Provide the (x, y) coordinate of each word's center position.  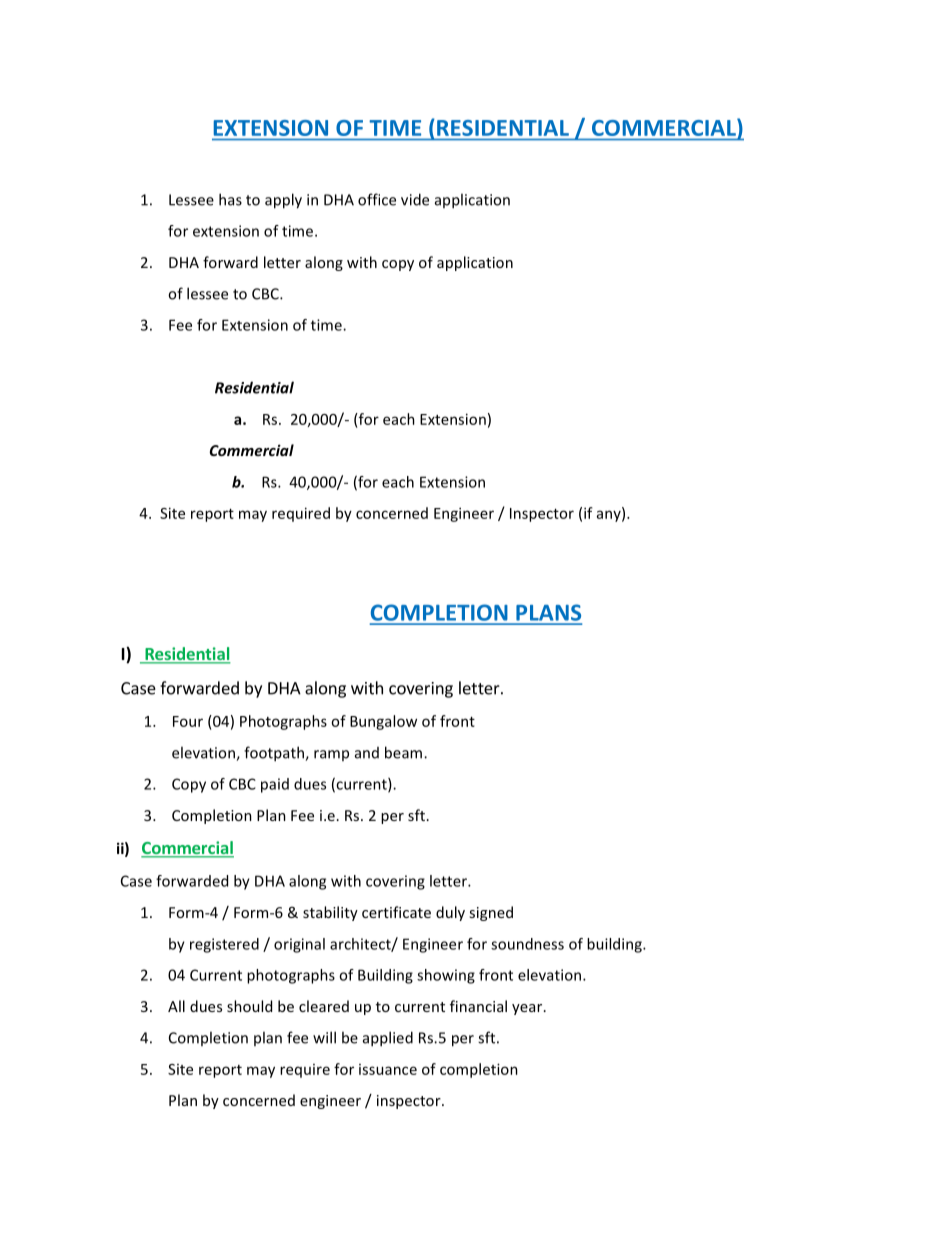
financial (478, 1006)
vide (415, 199)
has (230, 199)
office (377, 199)
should (249, 1006)
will (324, 1037)
